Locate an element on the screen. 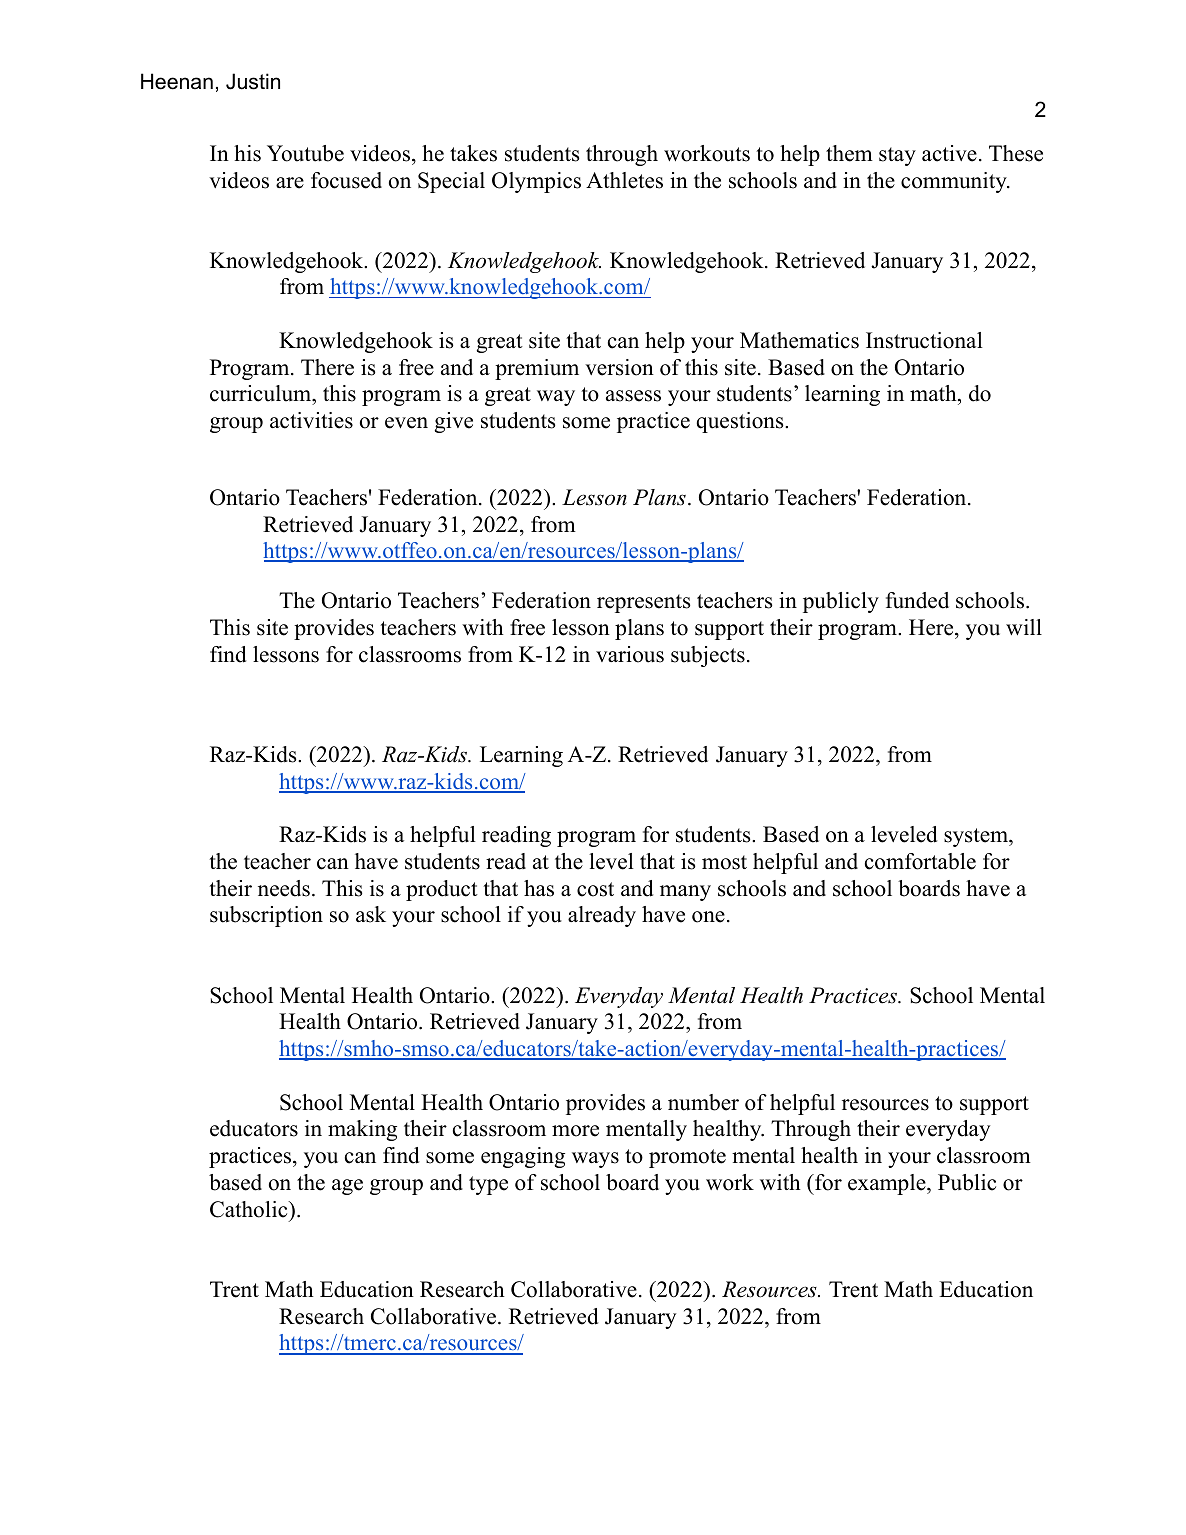  Justin is located at coordinates (253, 81).
